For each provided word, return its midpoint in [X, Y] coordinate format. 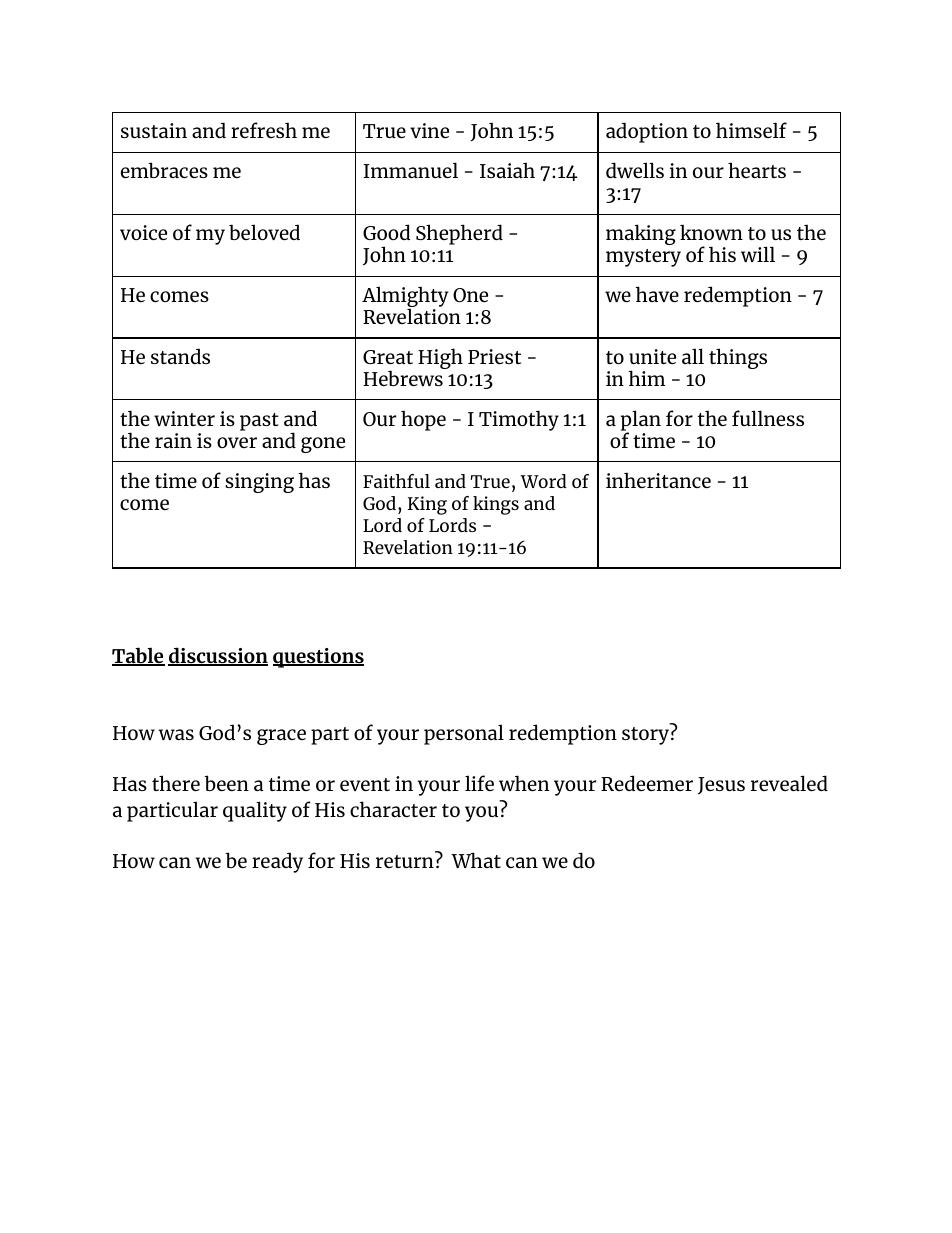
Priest [494, 356]
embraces [164, 170]
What [476, 860]
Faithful [396, 481]
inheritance [658, 480]
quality [255, 811]
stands [180, 356]
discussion [218, 656]
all [693, 356]
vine [429, 130]
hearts [757, 170]
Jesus [721, 786]
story [645, 736]
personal [464, 734]
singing [259, 483]
